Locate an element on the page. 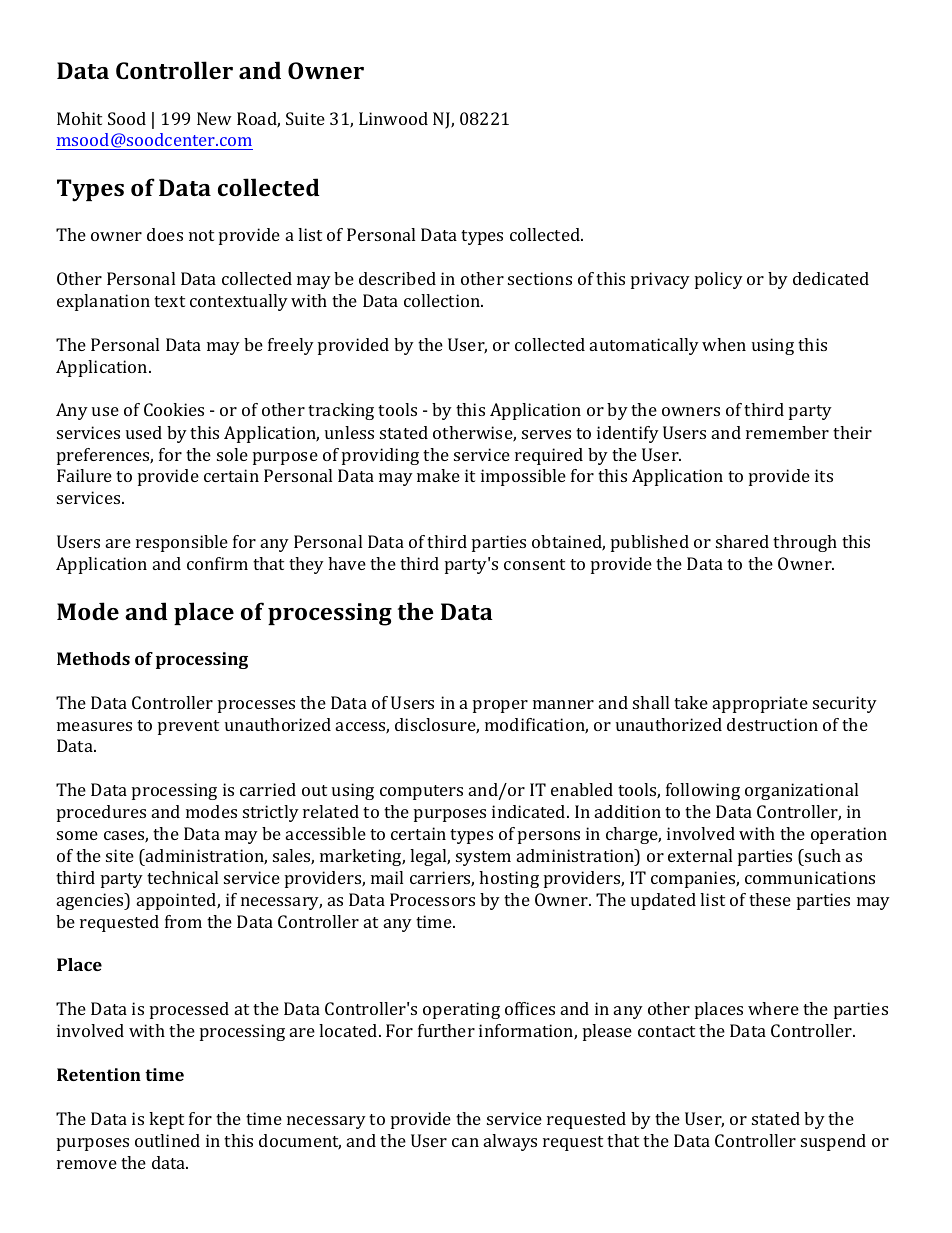 The height and width of the page is (1233, 952). outlined is located at coordinates (167, 1140).
